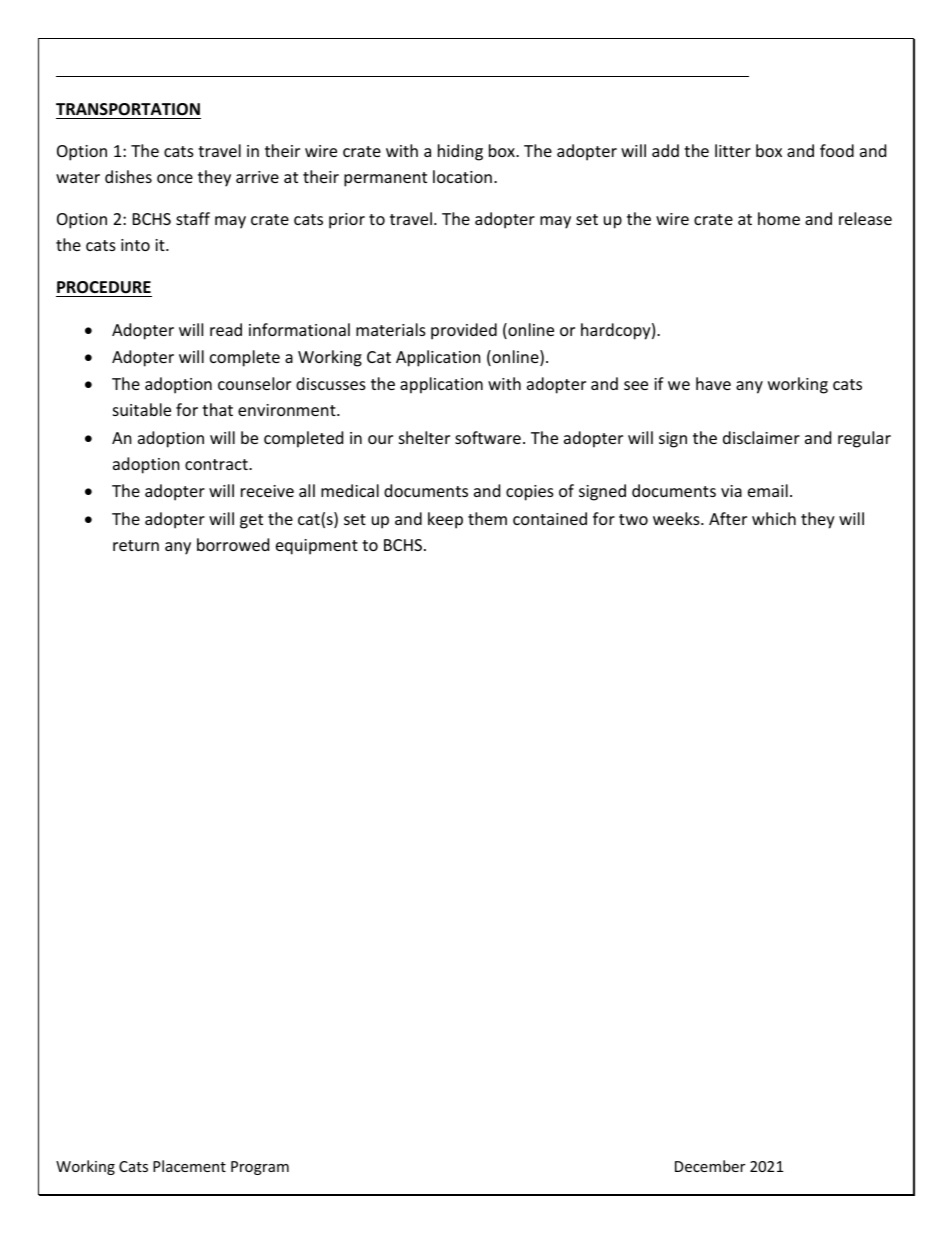 This page has width=952, height=1233. I want to click on hiding, so click(460, 152).
